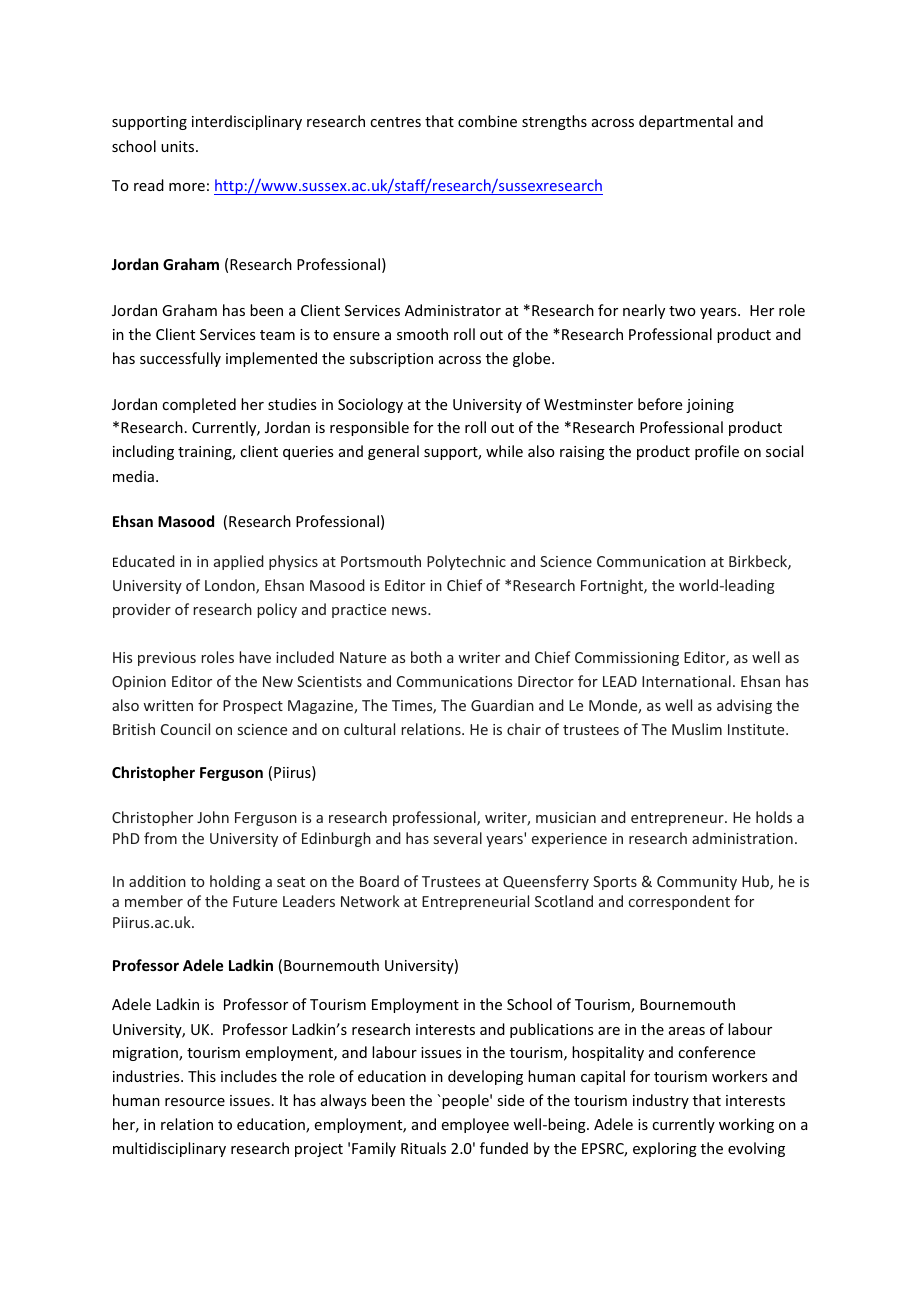 Image resolution: width=924 pixels, height=1308 pixels. What do you see at coordinates (686, 122) in the screenshot?
I see `departmental` at bounding box center [686, 122].
